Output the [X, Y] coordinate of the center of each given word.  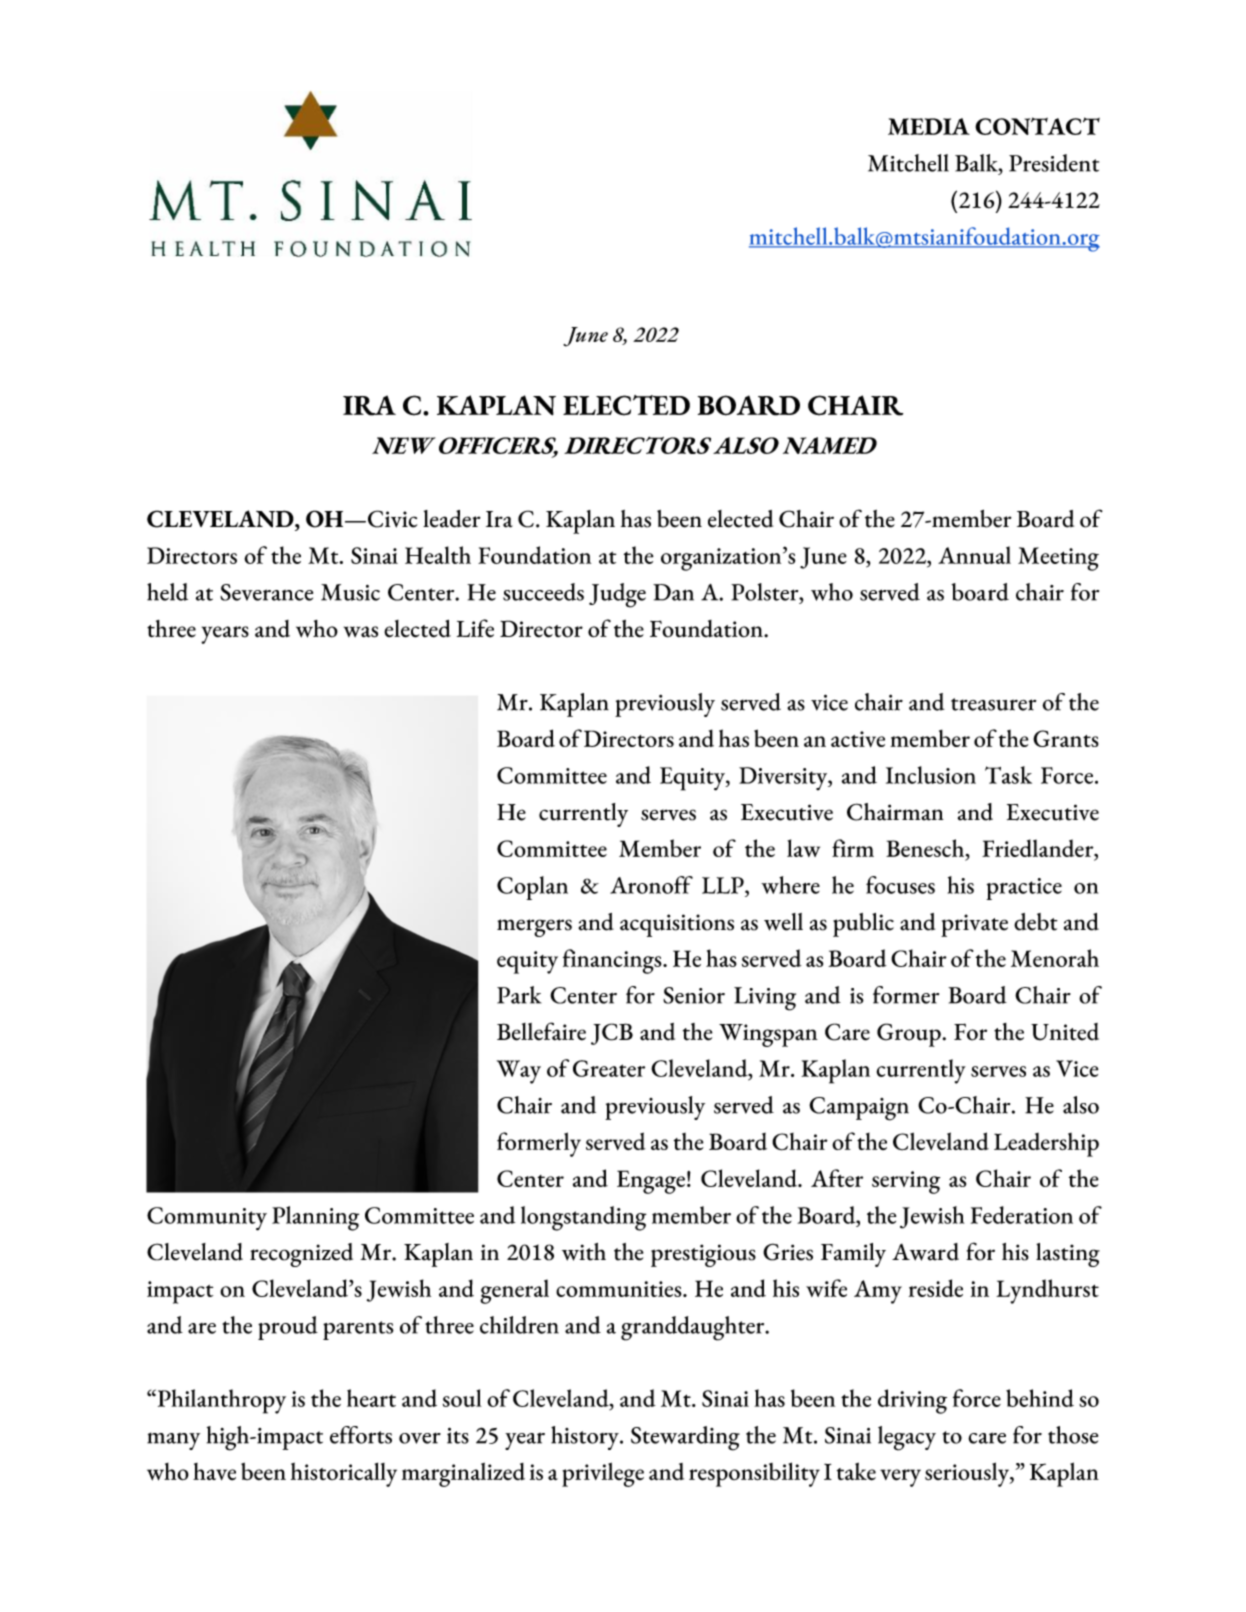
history [586, 1438]
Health [438, 555]
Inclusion [931, 775]
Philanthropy [220, 1401]
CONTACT [1037, 126]
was [361, 632]
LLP [724, 885]
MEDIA [929, 126]
